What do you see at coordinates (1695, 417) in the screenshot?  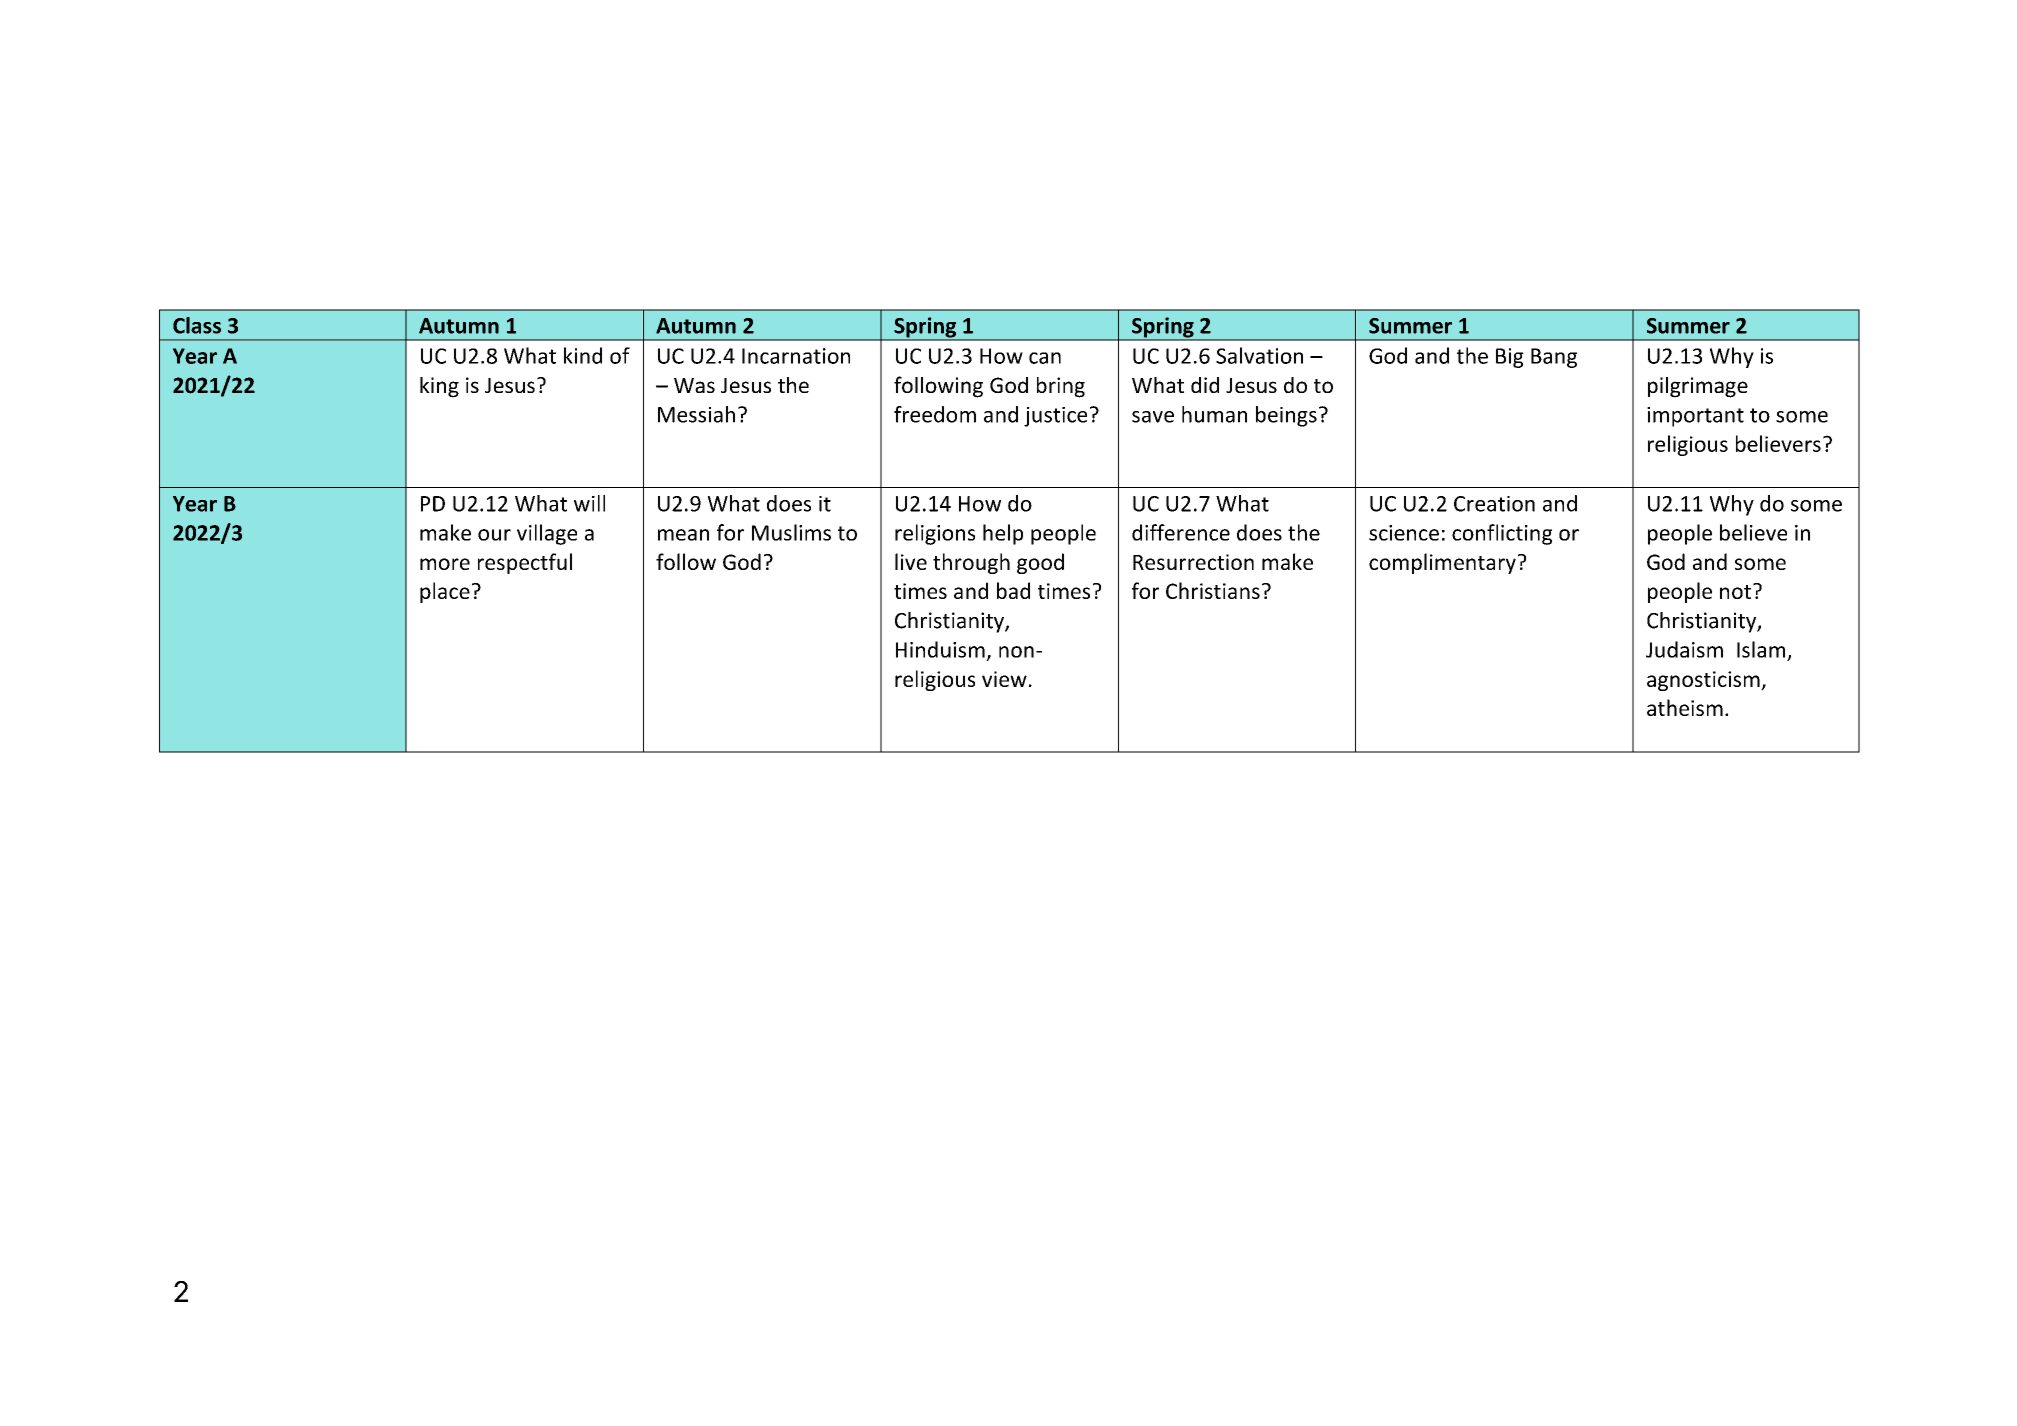 I see `important` at bounding box center [1695, 417].
